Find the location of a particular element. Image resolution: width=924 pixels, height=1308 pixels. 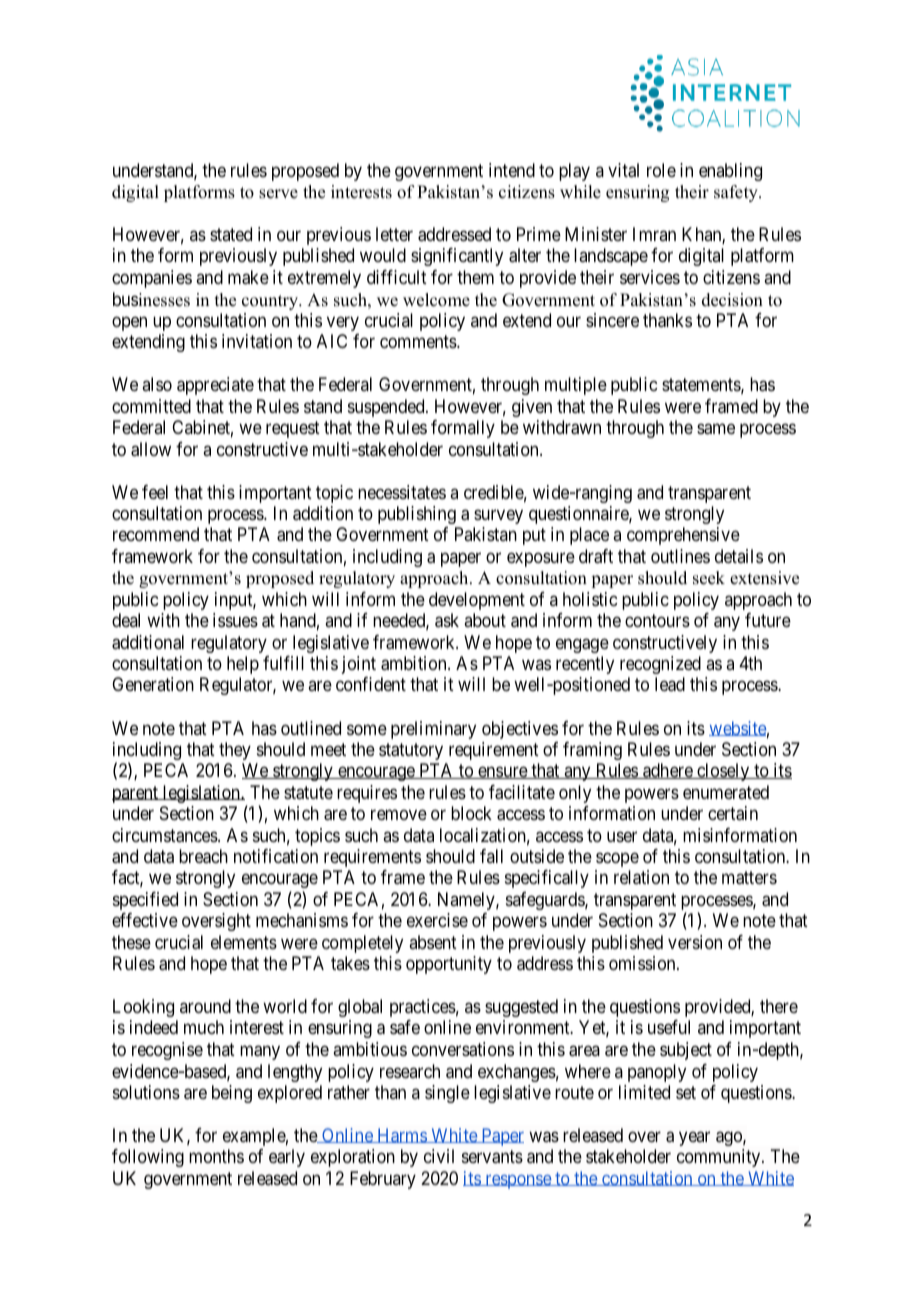

stated is located at coordinates (231, 234).
